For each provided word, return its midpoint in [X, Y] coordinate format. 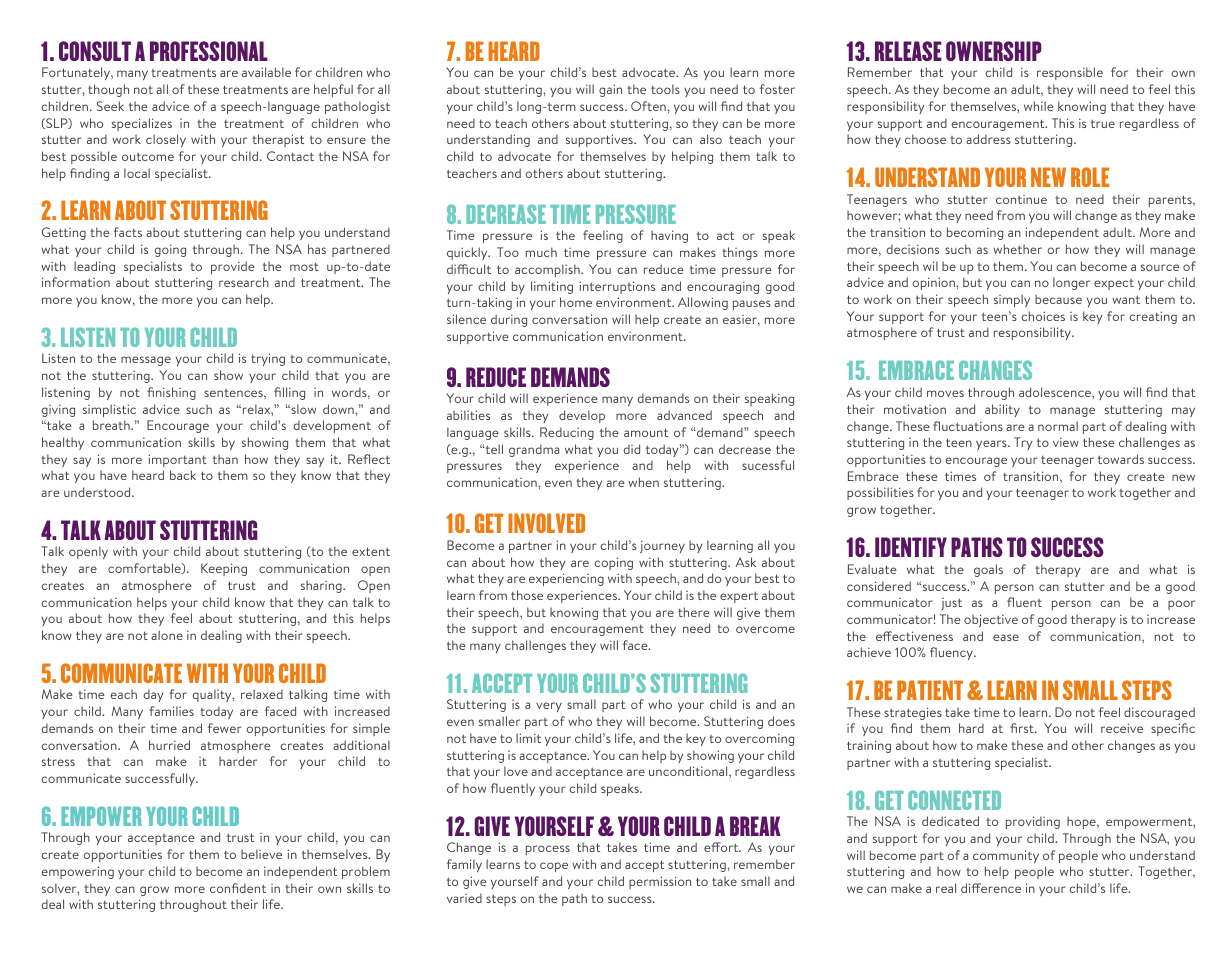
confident [238, 888]
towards [1121, 459]
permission [660, 882]
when [643, 482]
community [1006, 856]
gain [610, 90]
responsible [1070, 73]
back [183, 475]
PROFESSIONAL [209, 51]
